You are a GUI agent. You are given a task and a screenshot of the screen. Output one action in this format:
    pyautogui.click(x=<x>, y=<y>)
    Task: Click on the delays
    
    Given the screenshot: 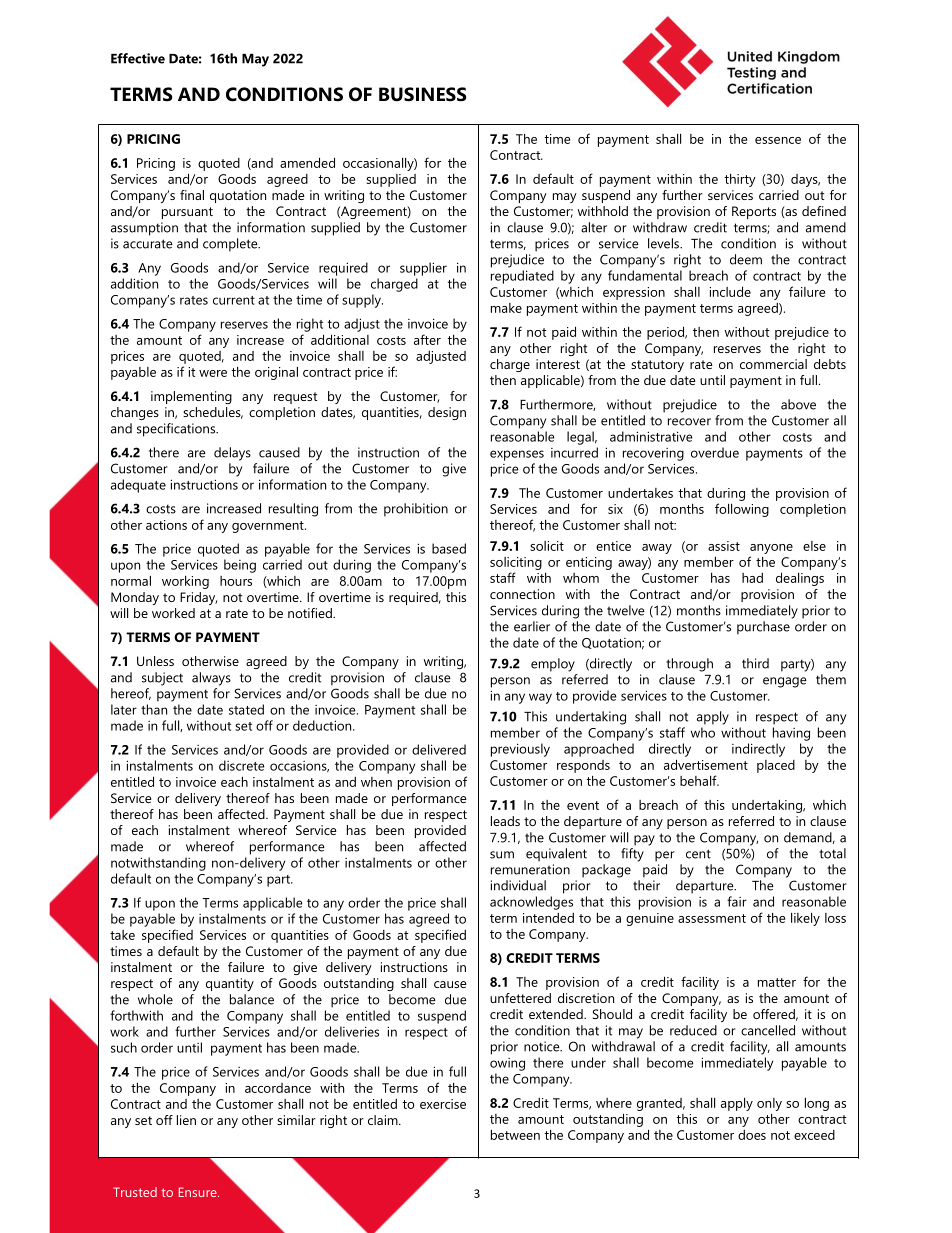 What is the action you would take?
    pyautogui.click(x=232, y=454)
